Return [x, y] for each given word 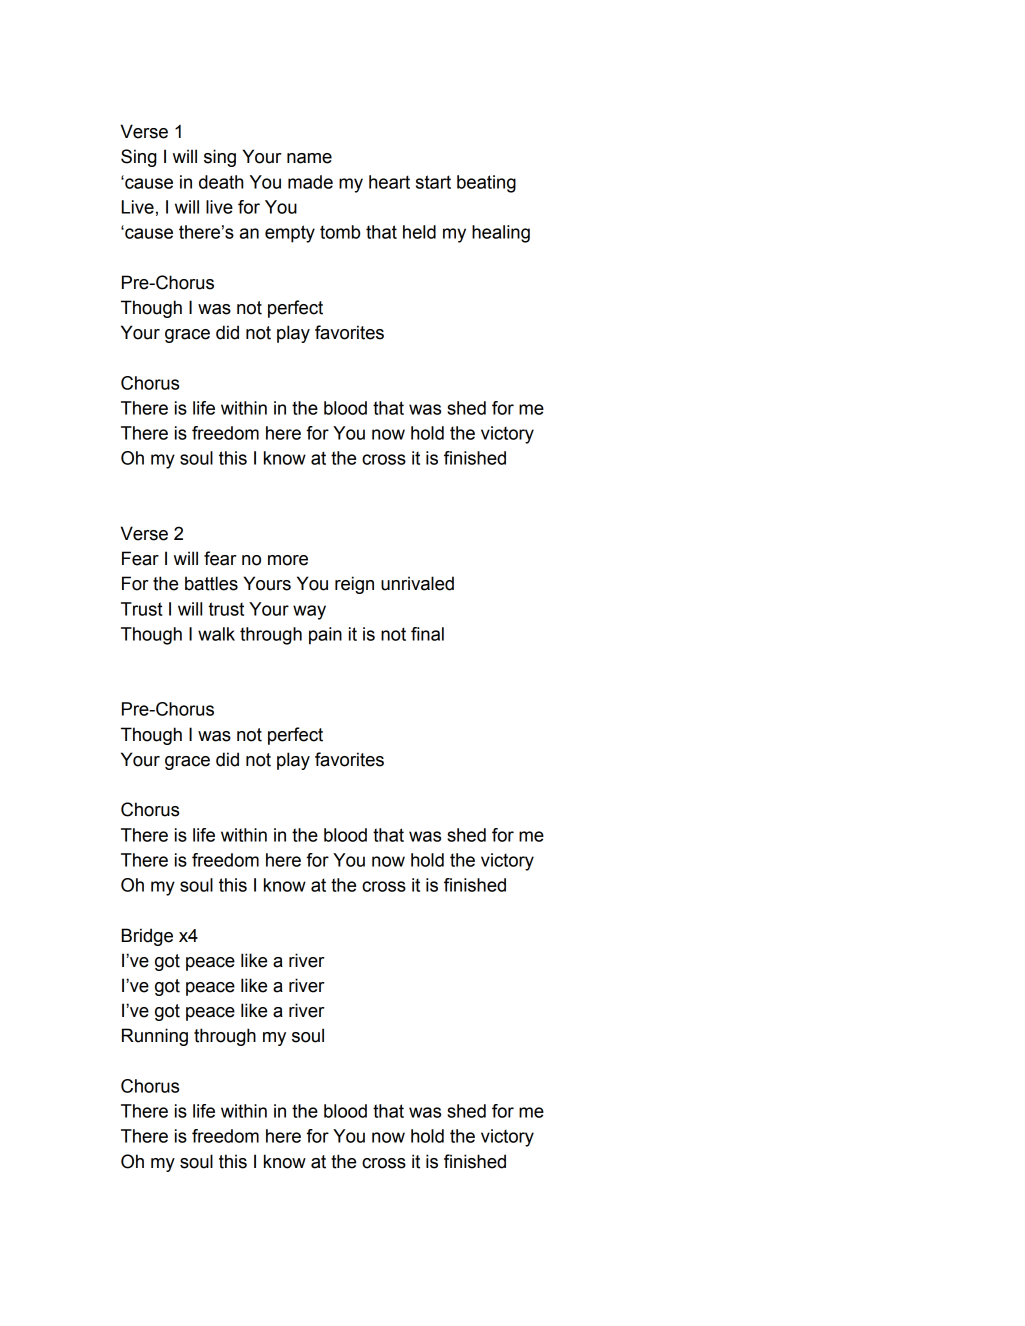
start [433, 182]
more [288, 560]
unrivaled [417, 583]
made [310, 182]
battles [211, 583]
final [427, 634]
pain [325, 636]
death [221, 182]
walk [216, 634]
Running [155, 1037]
